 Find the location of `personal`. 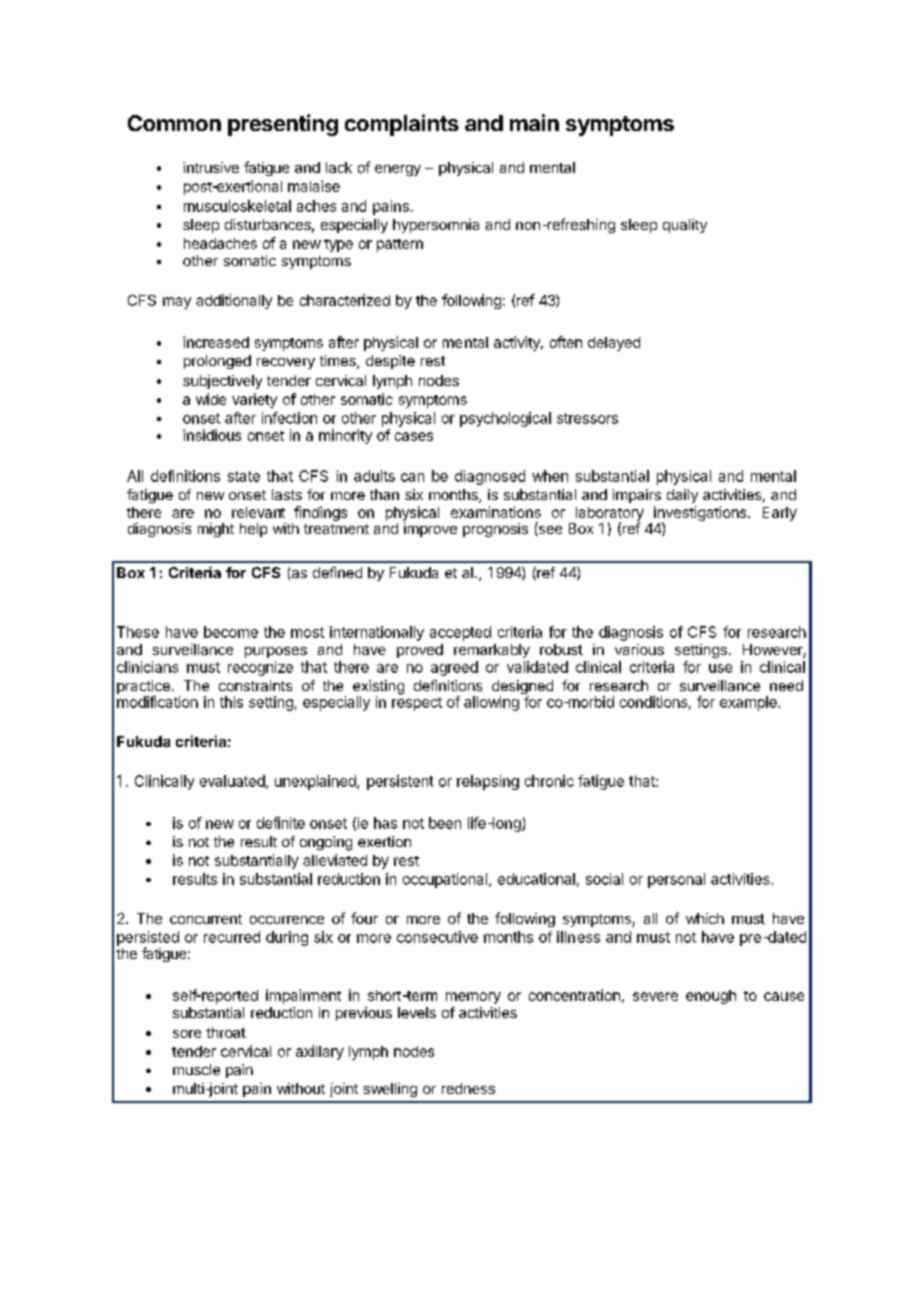

personal is located at coordinates (676, 880).
